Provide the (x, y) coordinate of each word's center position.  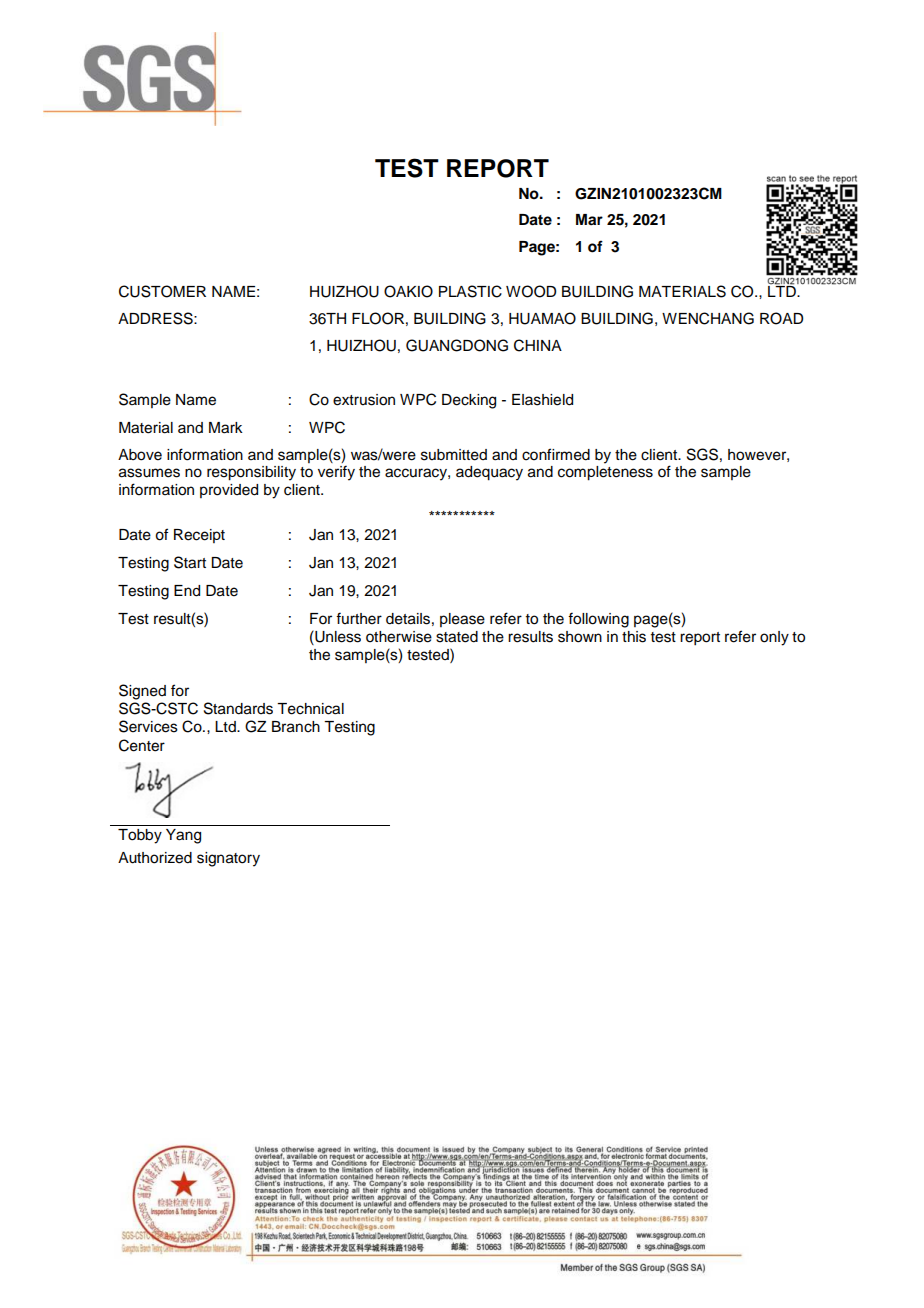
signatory (228, 859)
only (774, 638)
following (598, 620)
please (462, 620)
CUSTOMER (162, 291)
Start (190, 562)
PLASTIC (470, 291)
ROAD (781, 318)
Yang (183, 836)
